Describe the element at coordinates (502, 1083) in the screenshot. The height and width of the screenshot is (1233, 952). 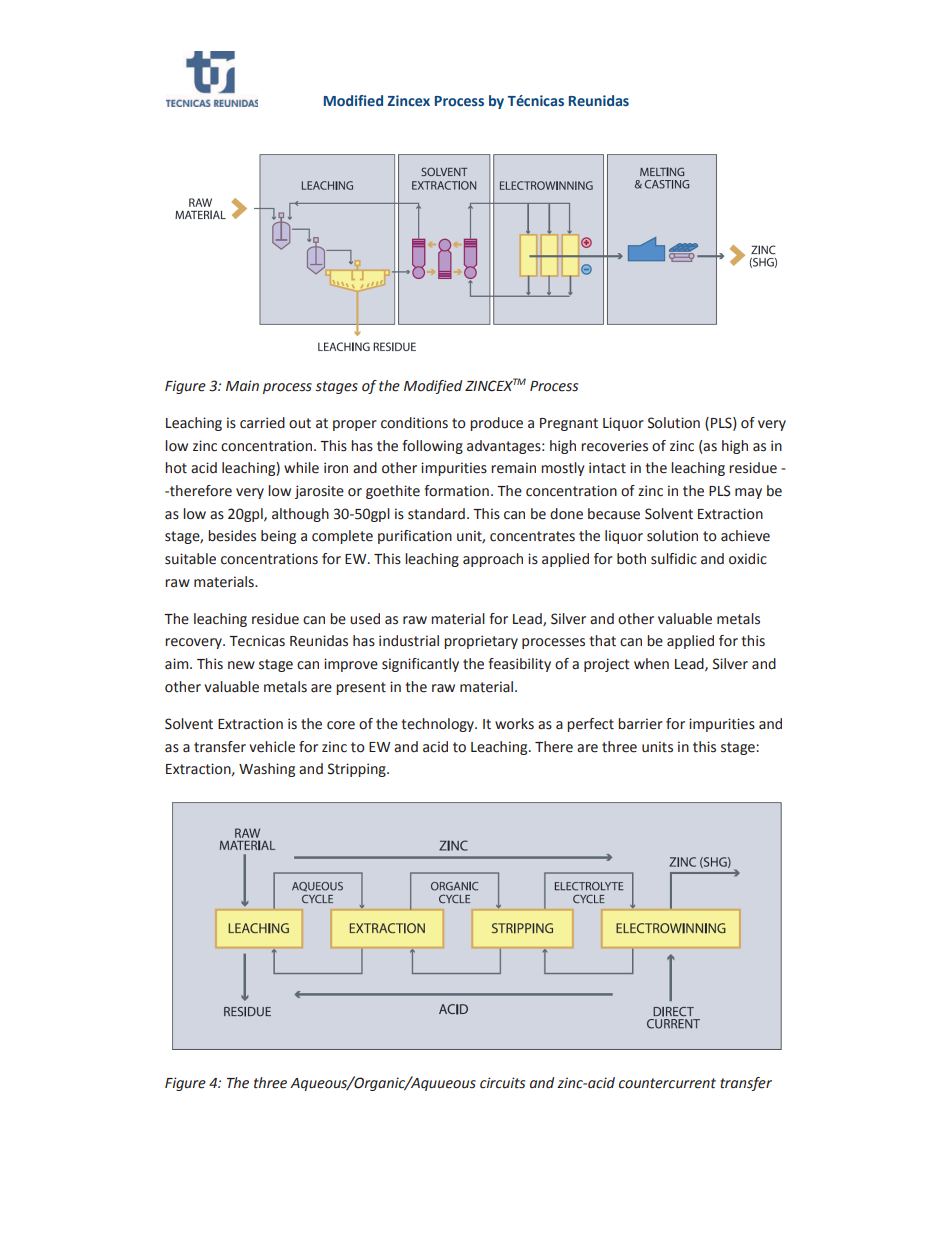
I see `circuits` at that location.
